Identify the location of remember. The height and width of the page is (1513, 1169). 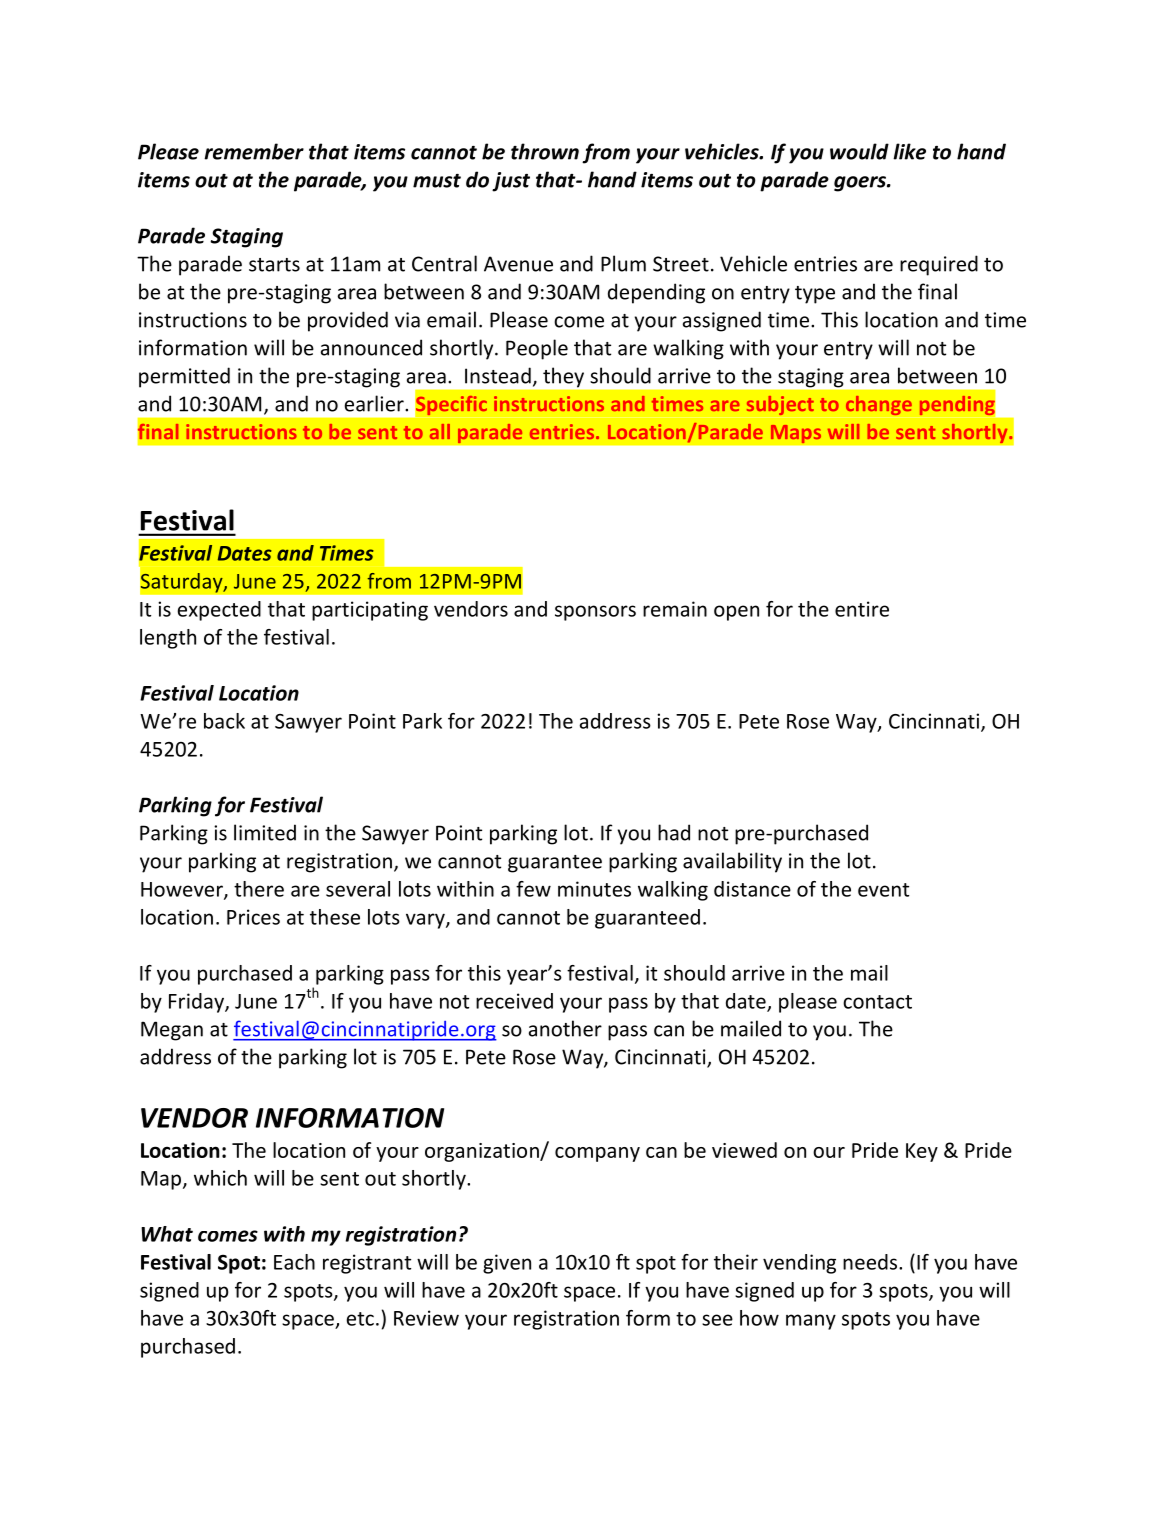
(254, 151).
